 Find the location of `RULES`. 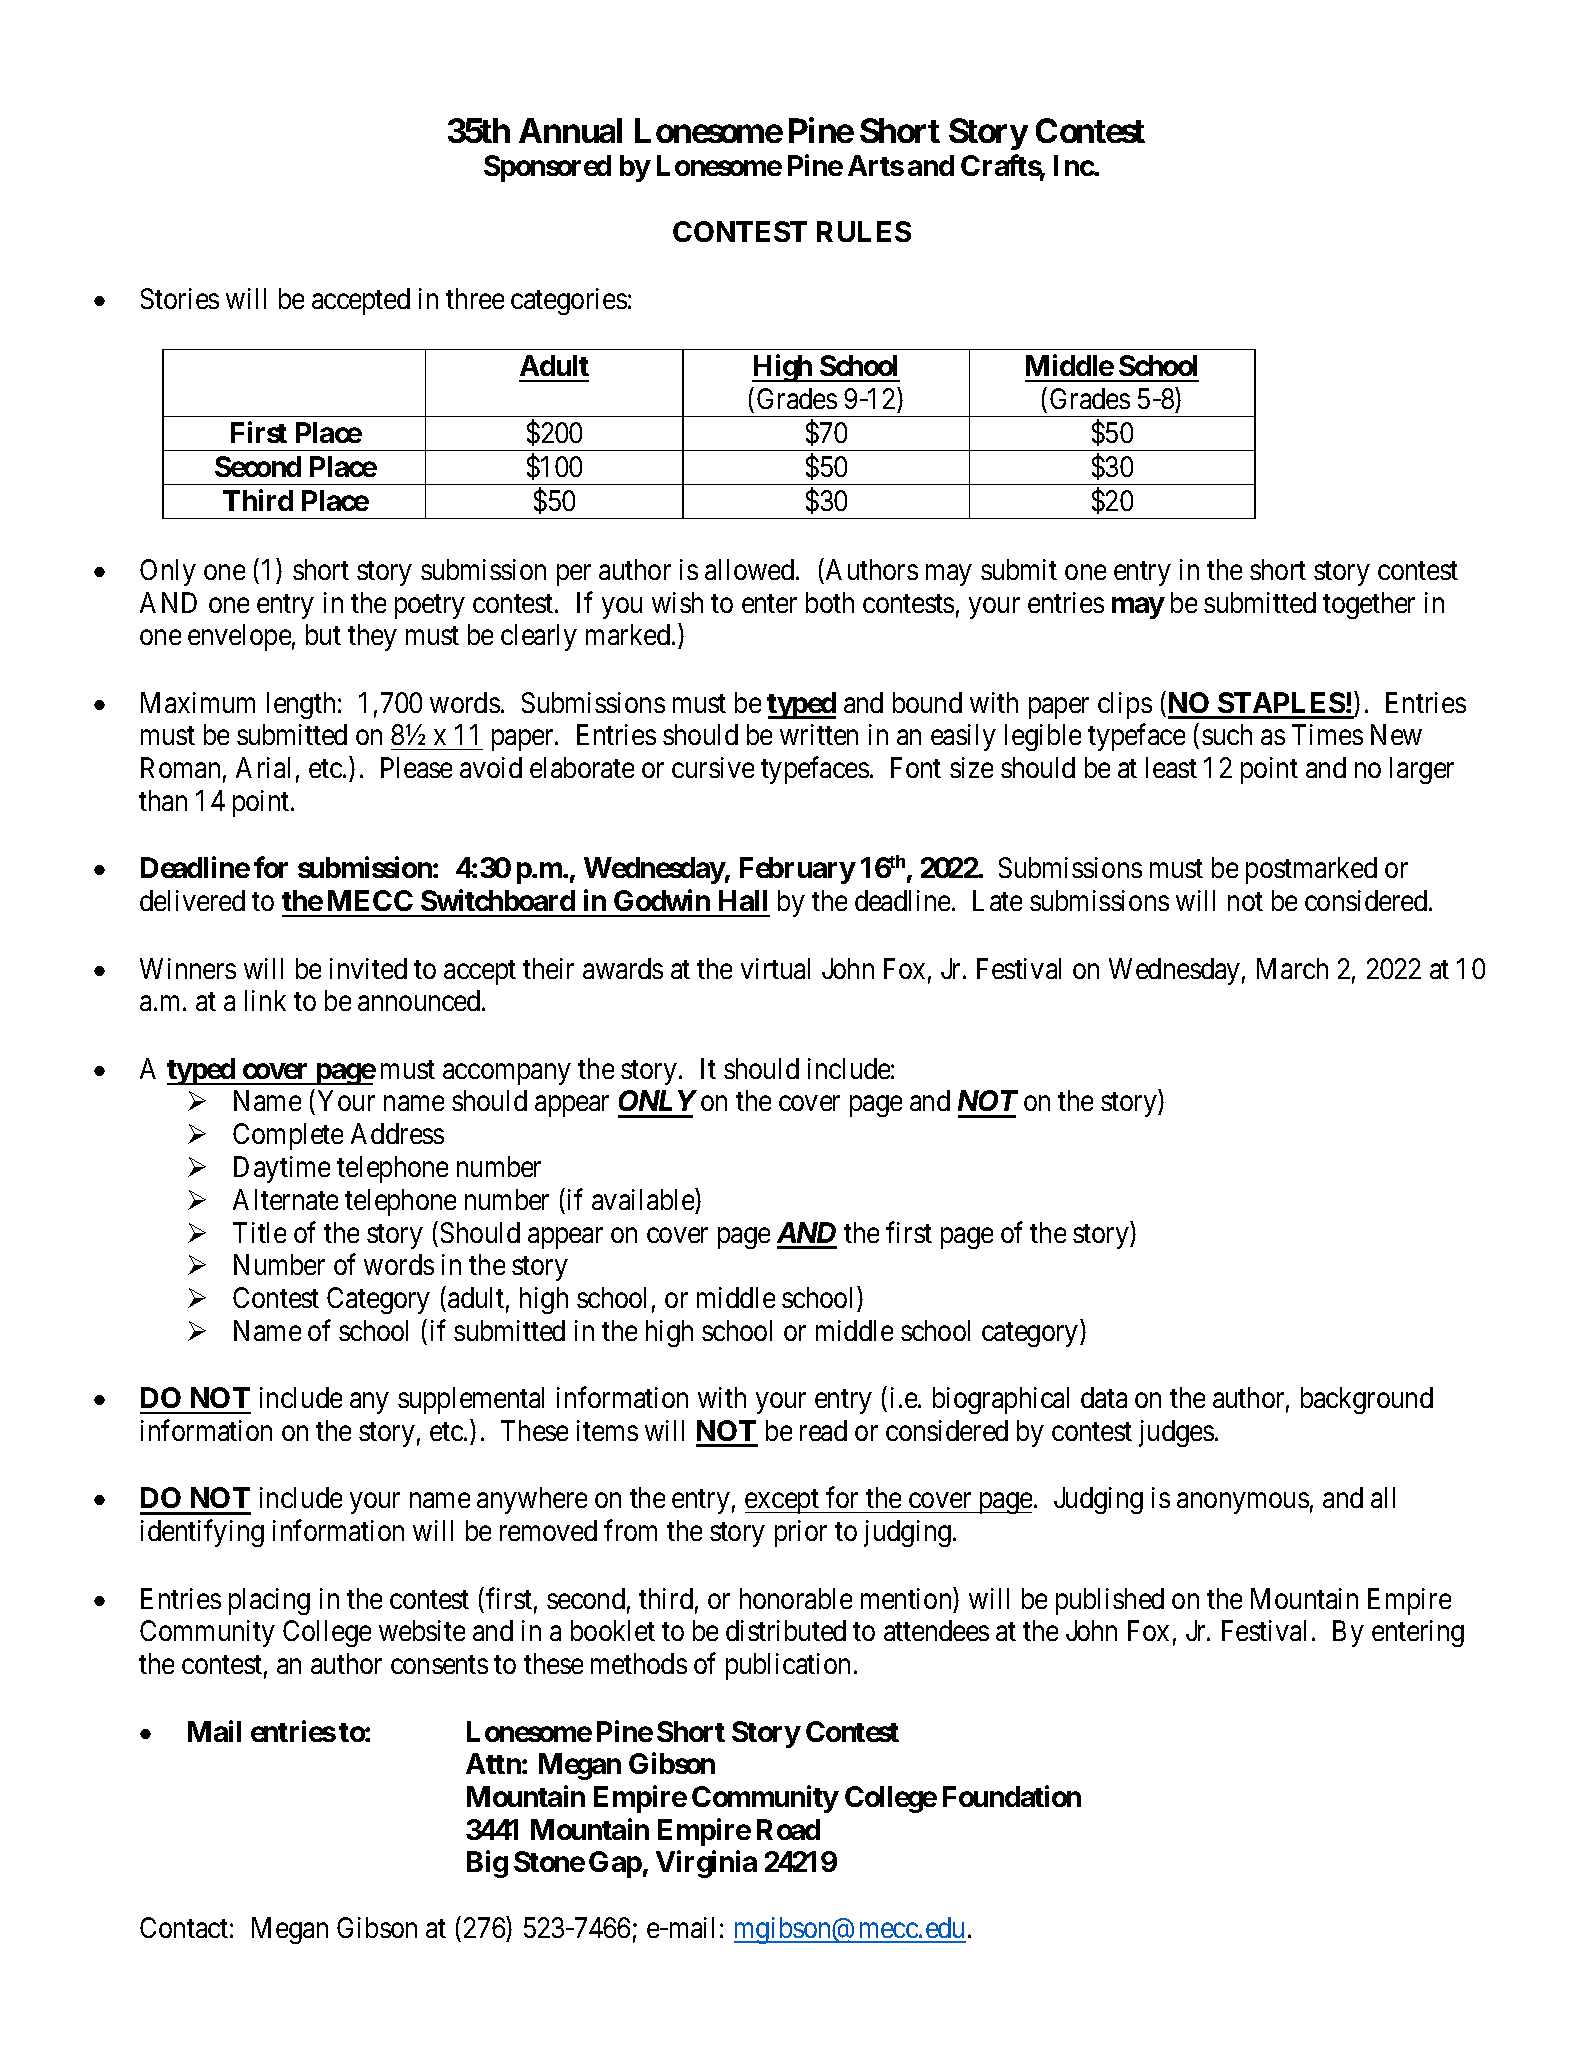

RULES is located at coordinates (864, 231).
